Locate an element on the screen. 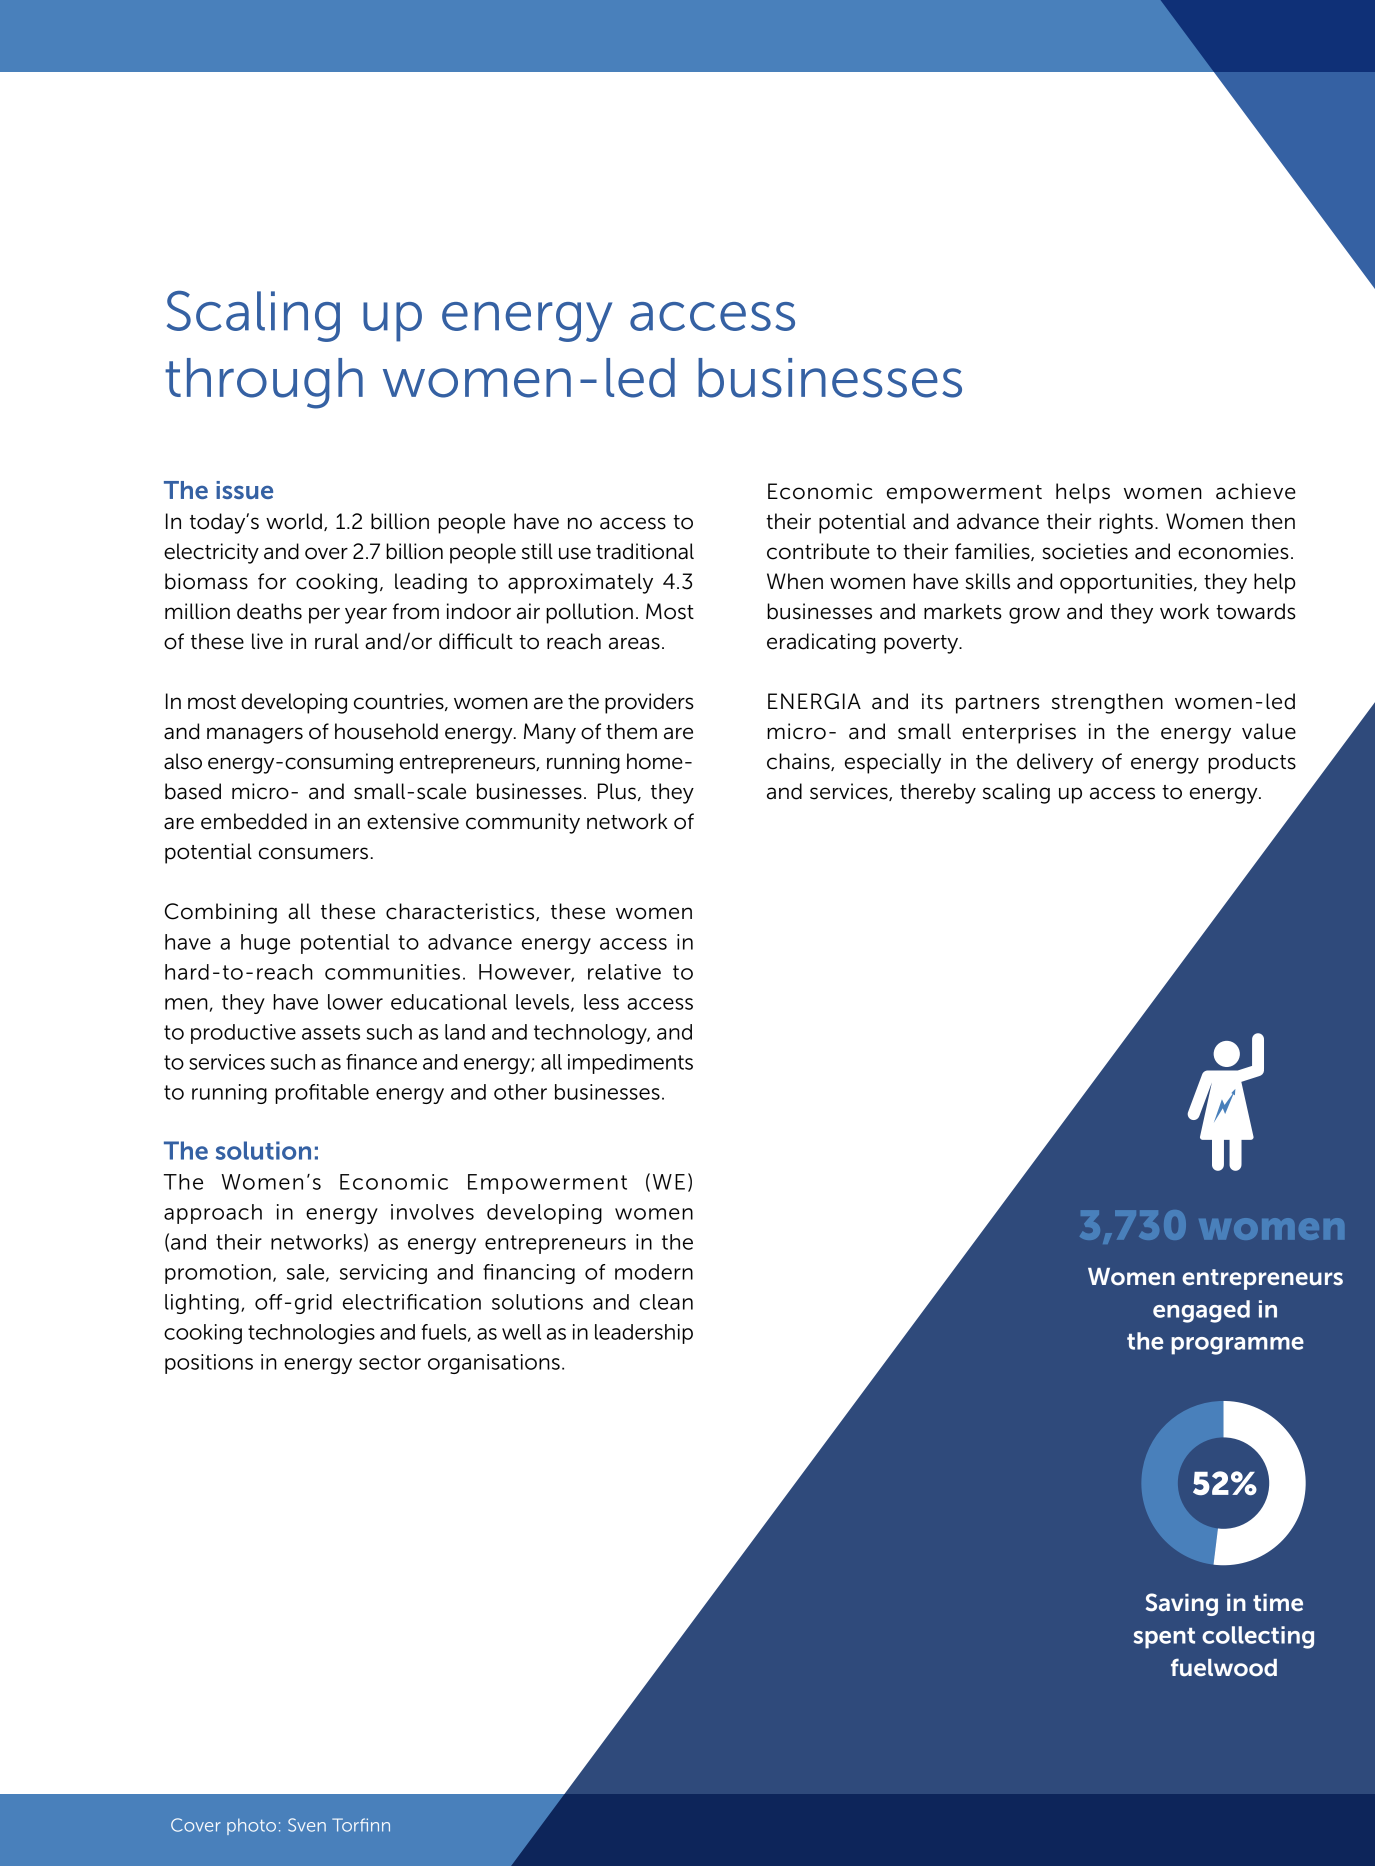 The image size is (1375, 1866). impediments is located at coordinates (630, 1064).
